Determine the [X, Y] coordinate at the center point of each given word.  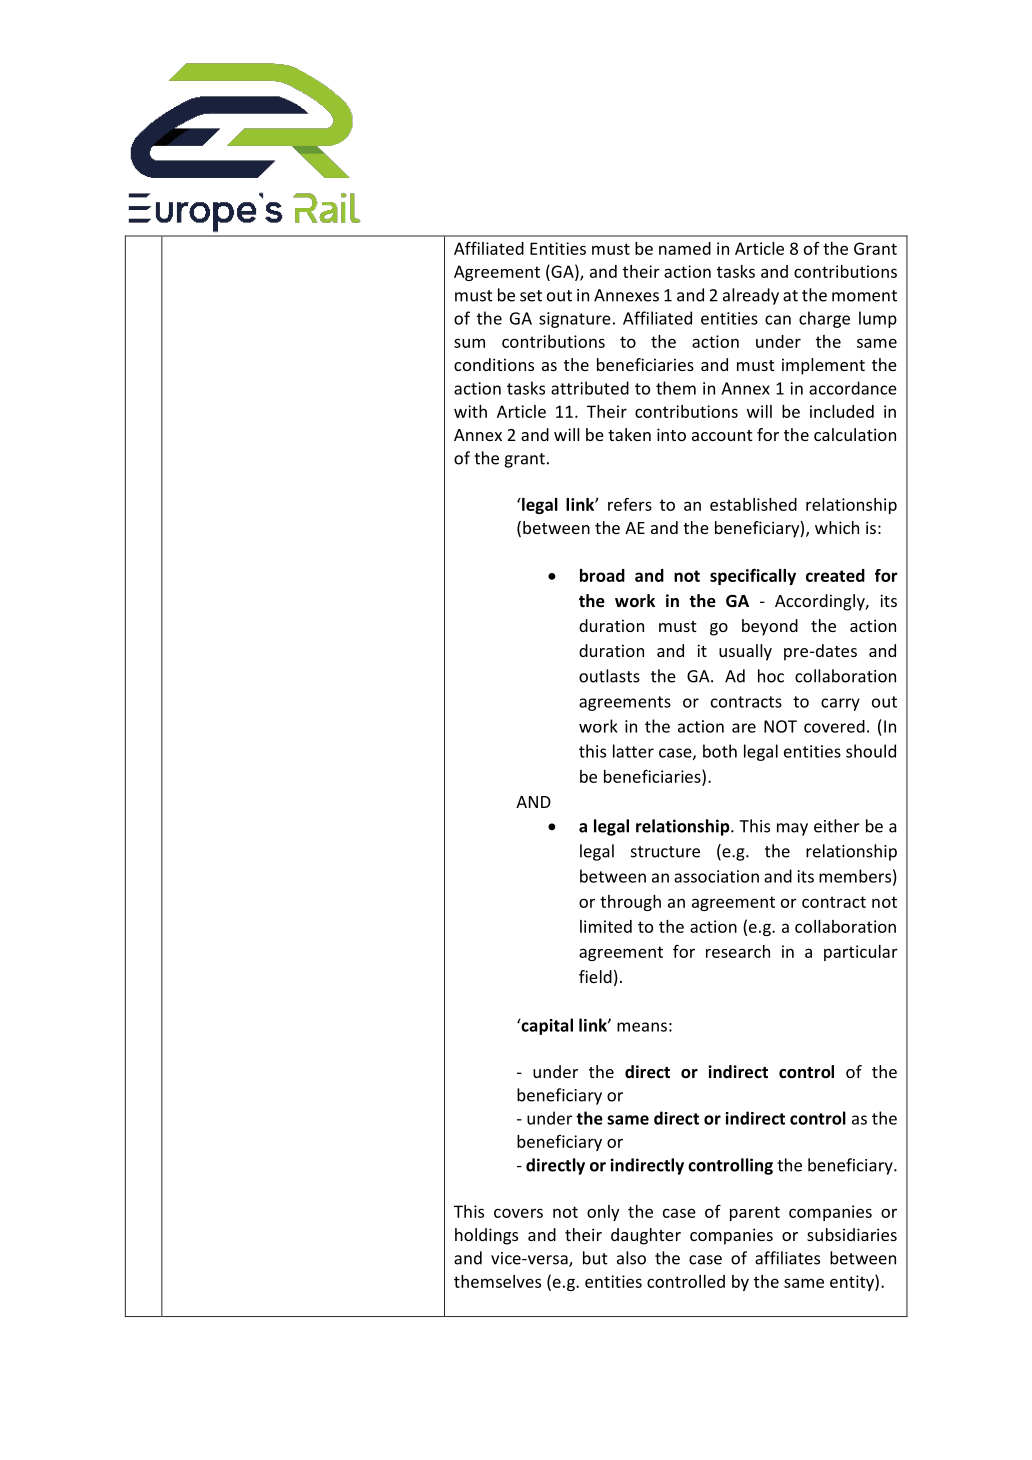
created [835, 575]
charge [824, 319]
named [685, 248]
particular [861, 953]
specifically [753, 576]
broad [602, 575]
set [531, 296]
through [630, 903]
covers [518, 1213]
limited [606, 926]
